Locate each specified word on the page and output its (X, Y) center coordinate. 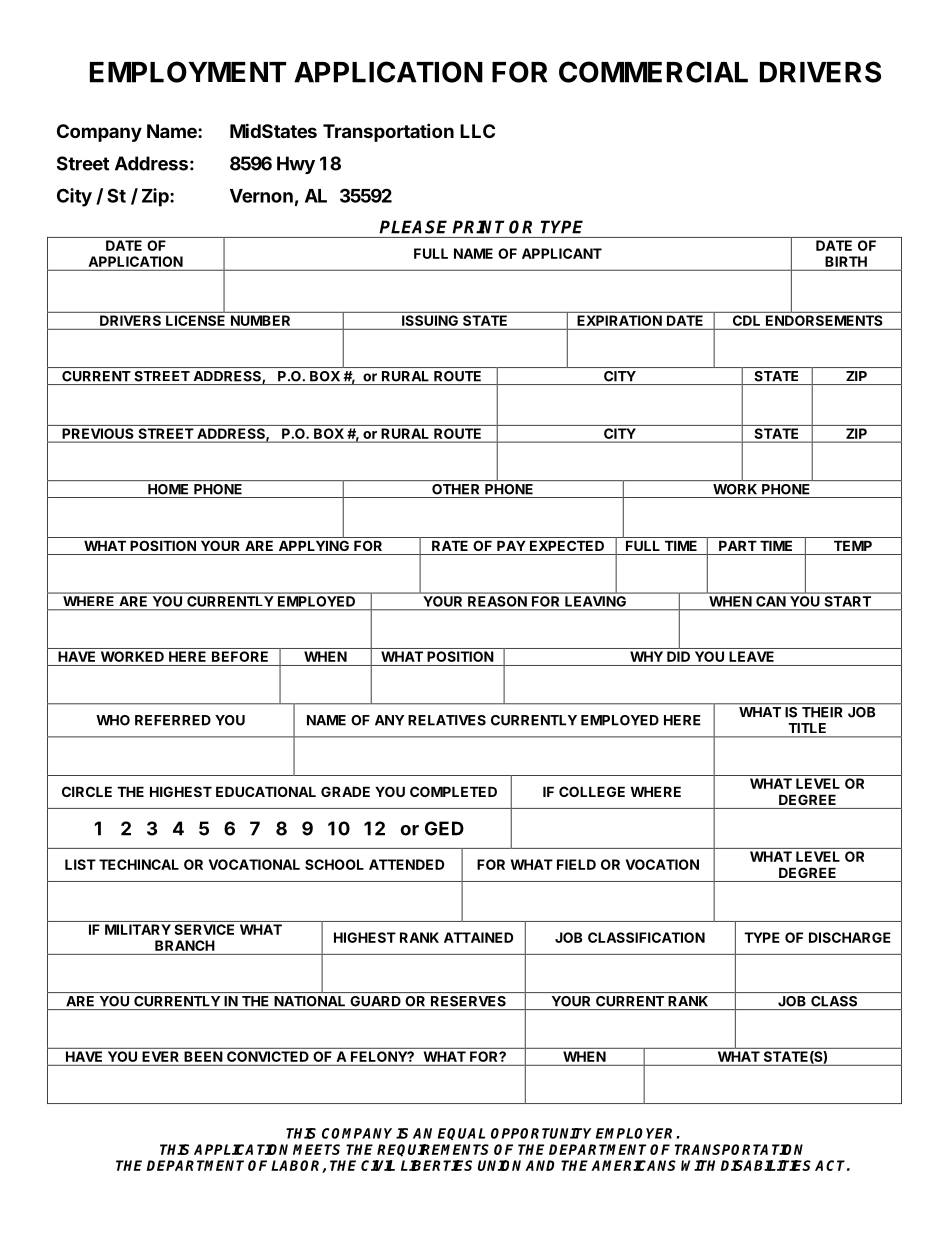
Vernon (261, 196)
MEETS (316, 1149)
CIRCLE (87, 791)
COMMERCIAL (653, 72)
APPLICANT (562, 253)
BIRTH (846, 261)
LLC (477, 131)
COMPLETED (453, 791)
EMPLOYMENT (188, 72)
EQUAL (461, 1134)
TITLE (807, 728)
